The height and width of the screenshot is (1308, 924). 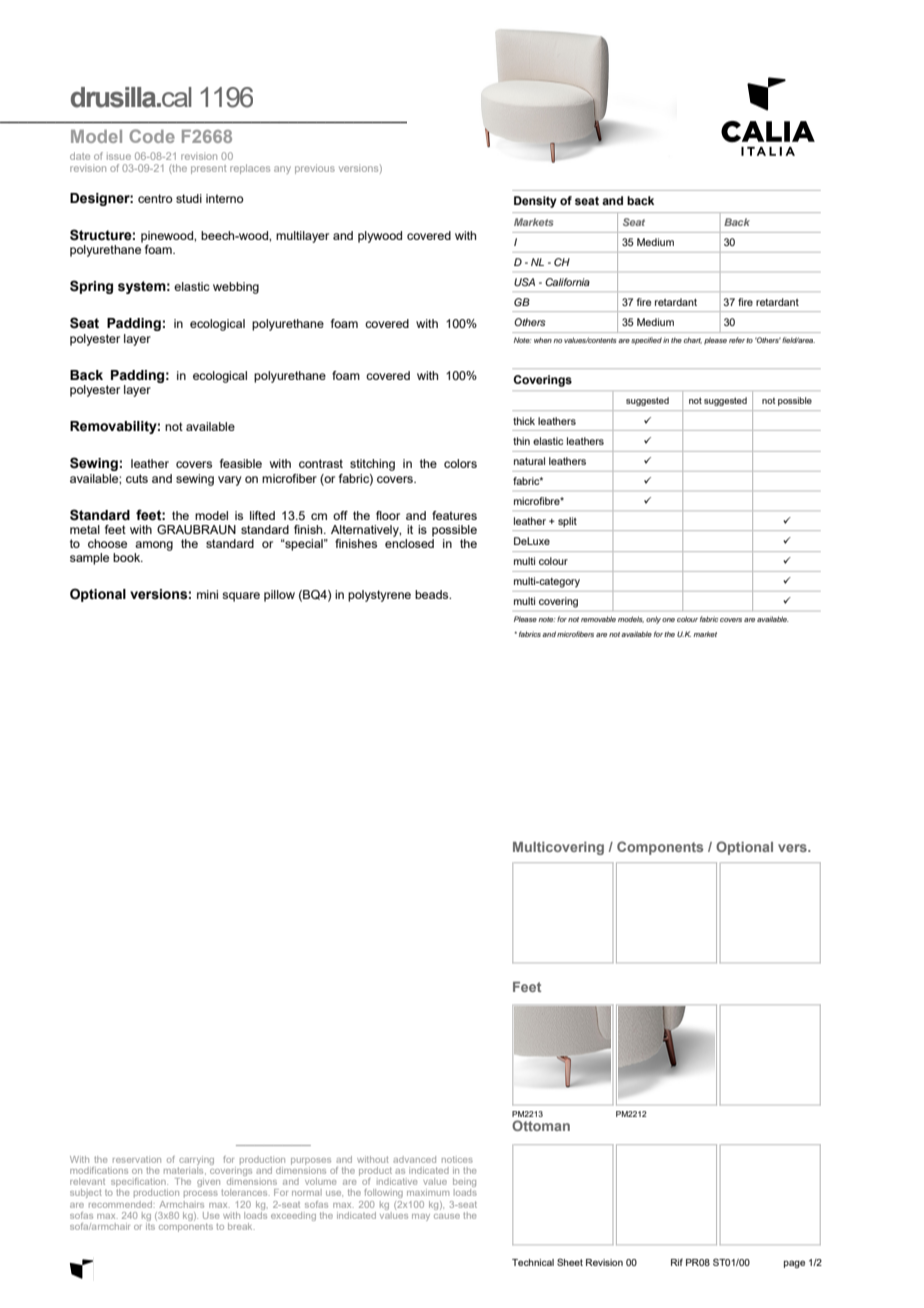 What do you see at coordinates (155, 198) in the screenshot?
I see `centro` at bounding box center [155, 198].
